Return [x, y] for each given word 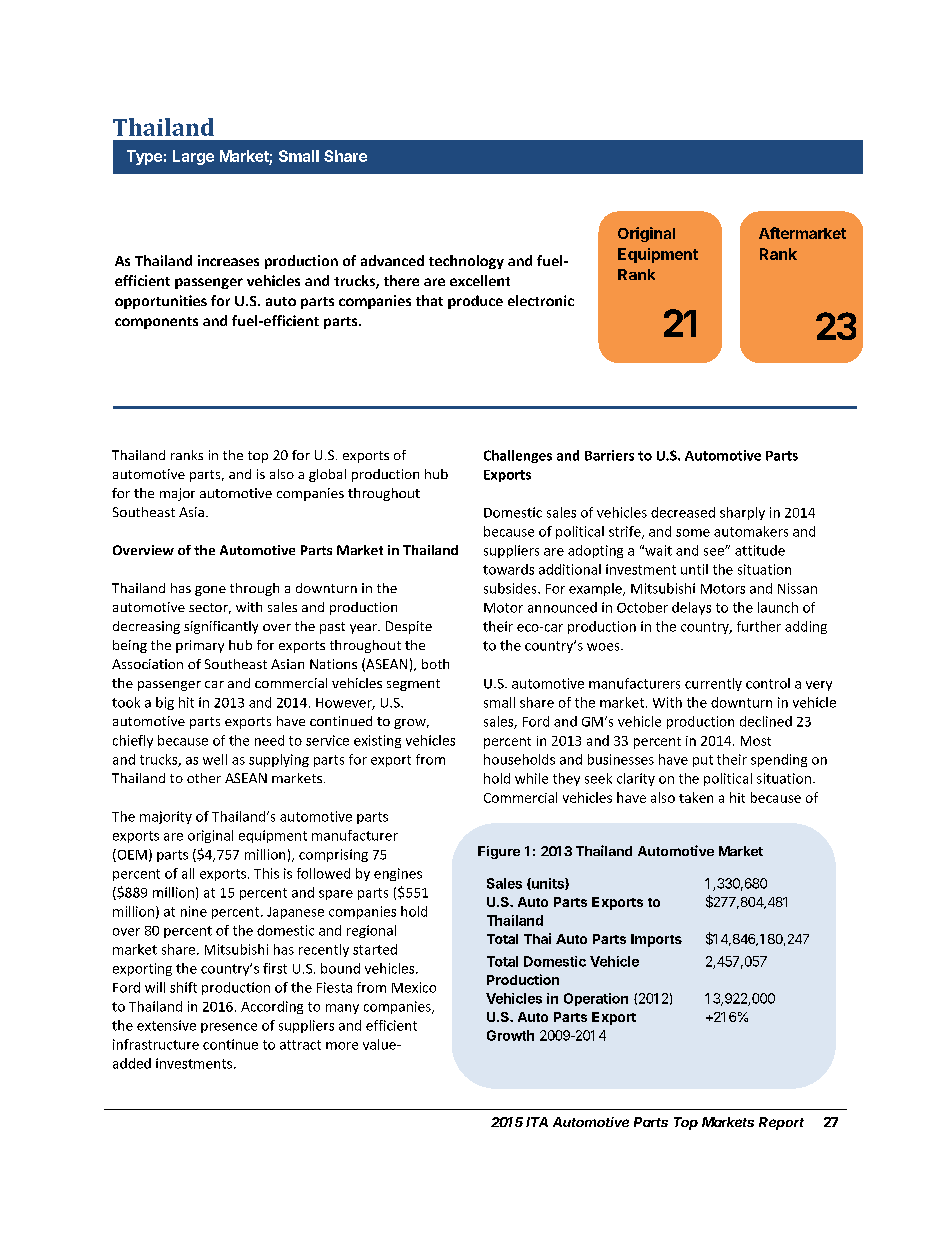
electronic [541, 300]
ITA [537, 1122]
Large [193, 157]
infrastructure [156, 1044]
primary [200, 646]
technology [466, 262]
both [435, 664]
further [759, 626]
